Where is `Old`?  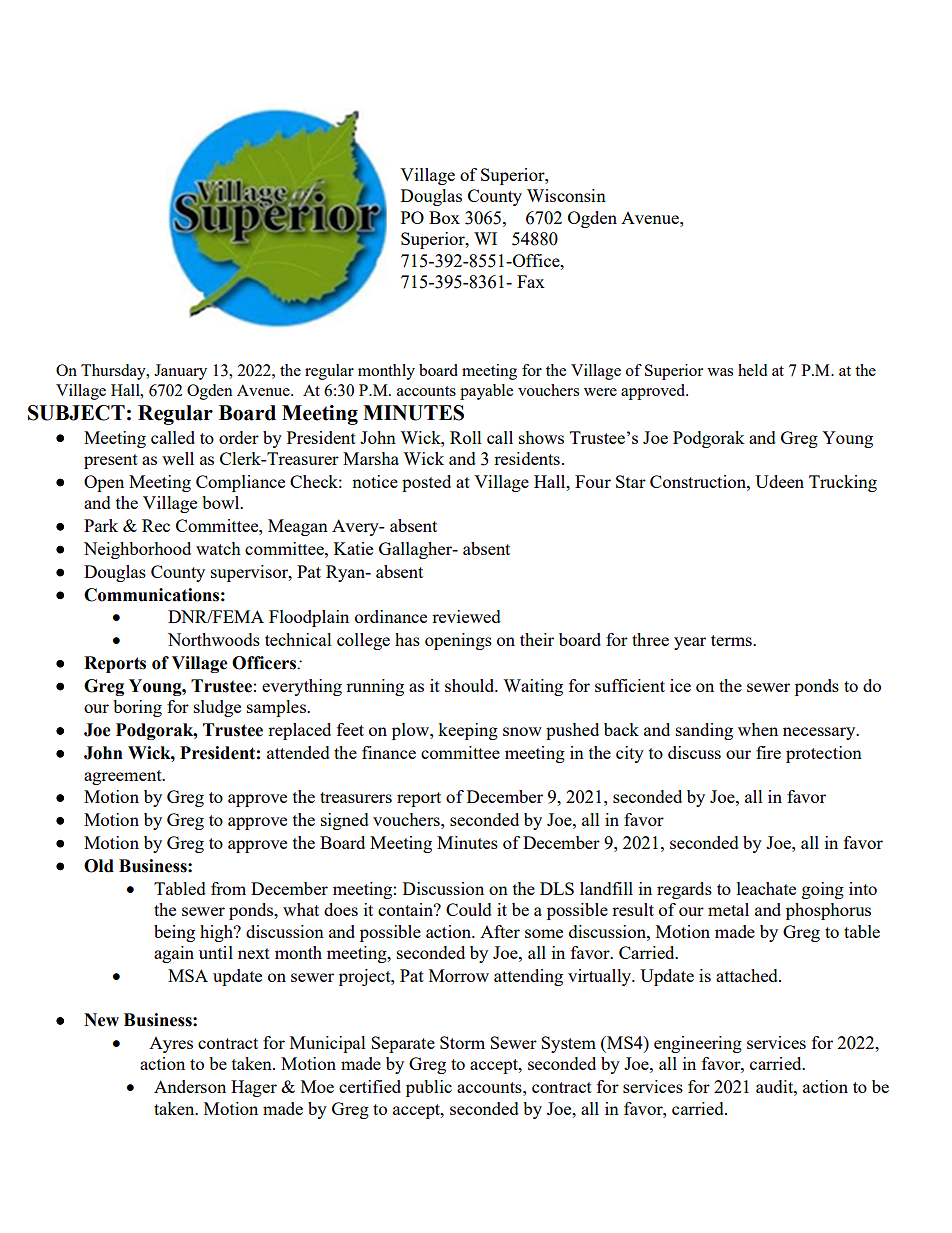 Old is located at coordinates (99, 866).
